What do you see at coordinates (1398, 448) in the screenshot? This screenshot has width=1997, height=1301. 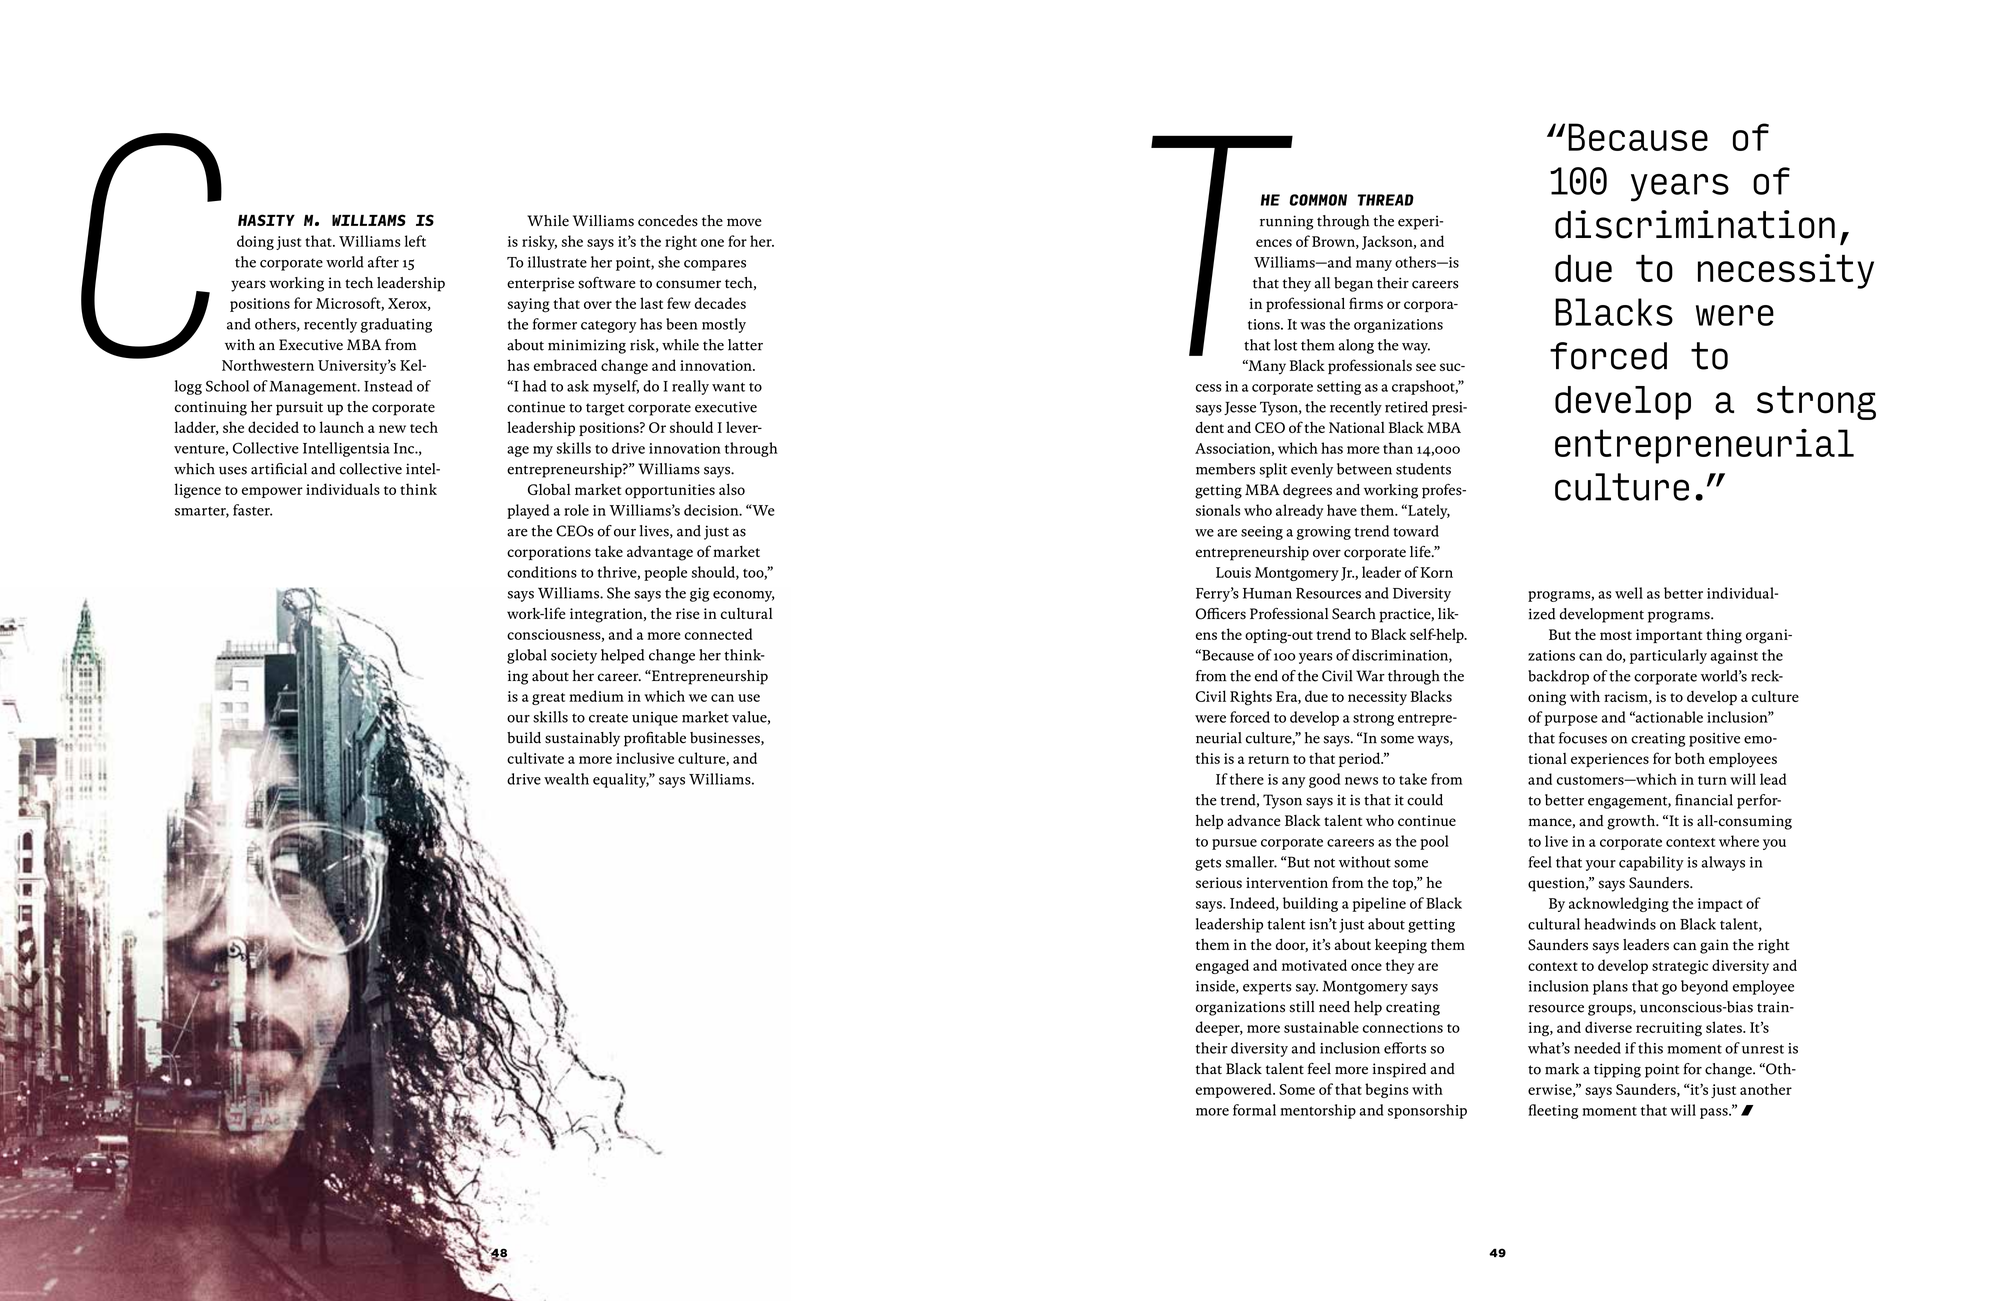 I see `than` at bounding box center [1398, 448].
